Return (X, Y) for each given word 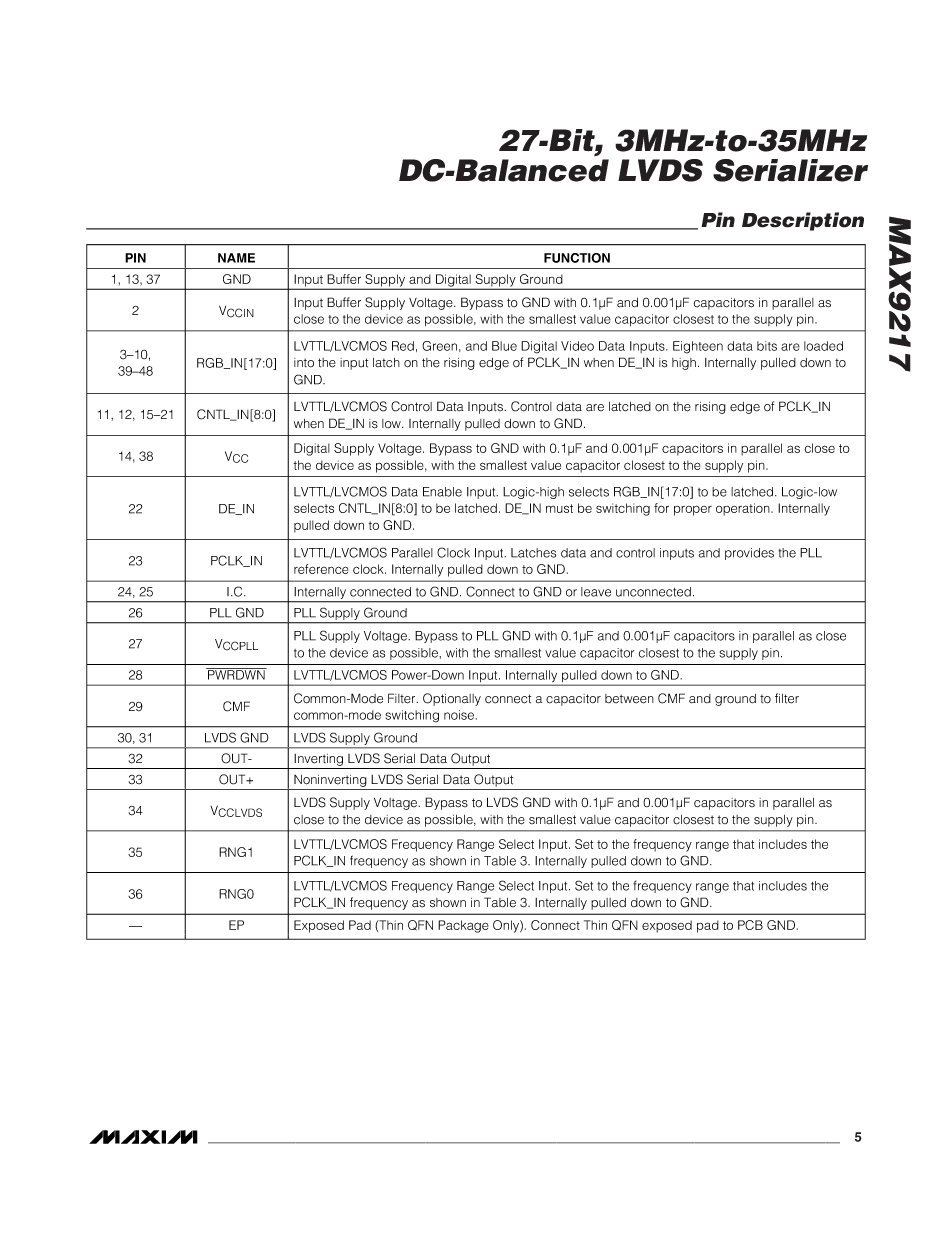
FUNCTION (577, 258)
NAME (236, 258)
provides (749, 554)
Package (463, 926)
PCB (750, 925)
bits (767, 346)
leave (596, 592)
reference (321, 569)
